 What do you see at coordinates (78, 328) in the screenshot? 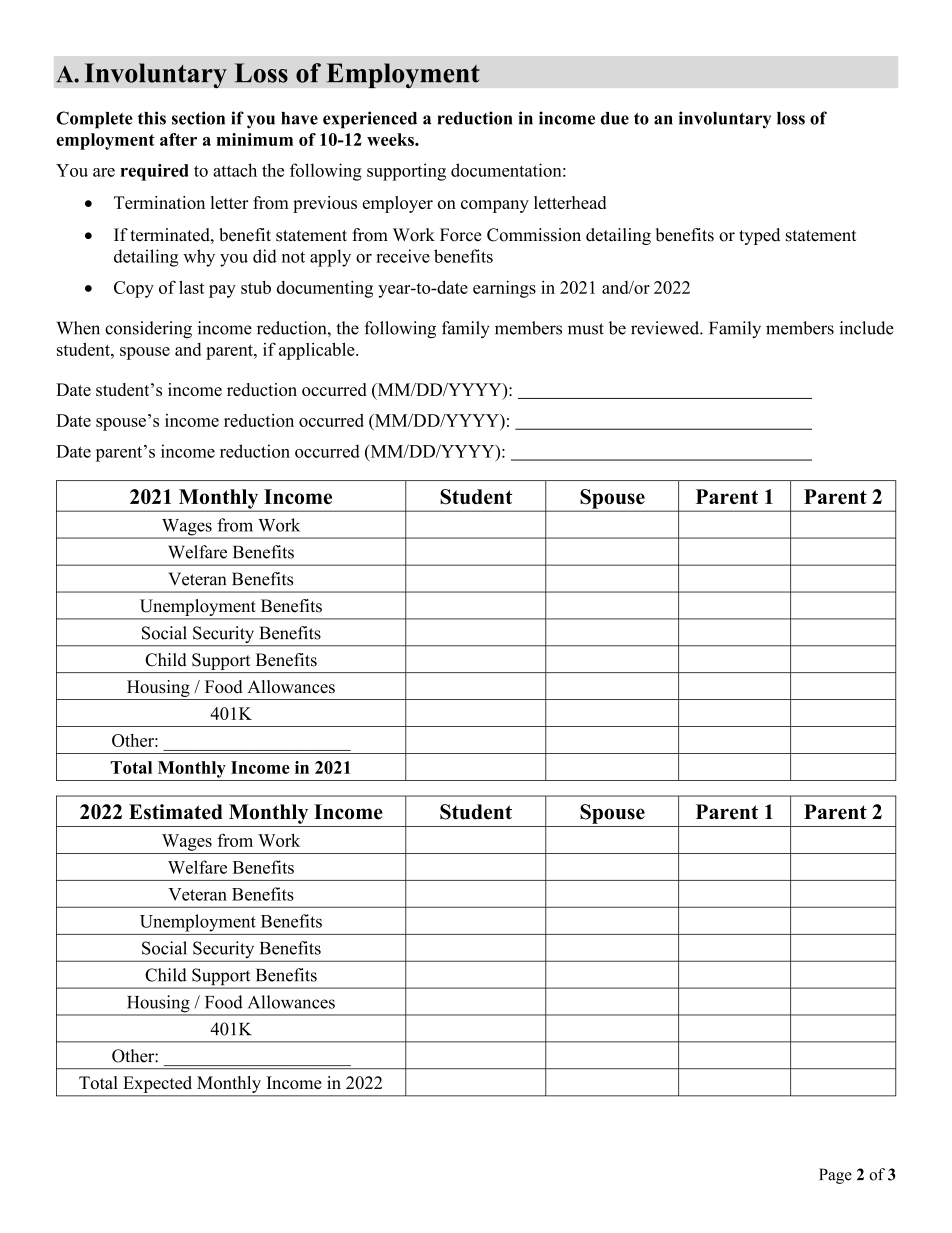
I see `When` at bounding box center [78, 328].
